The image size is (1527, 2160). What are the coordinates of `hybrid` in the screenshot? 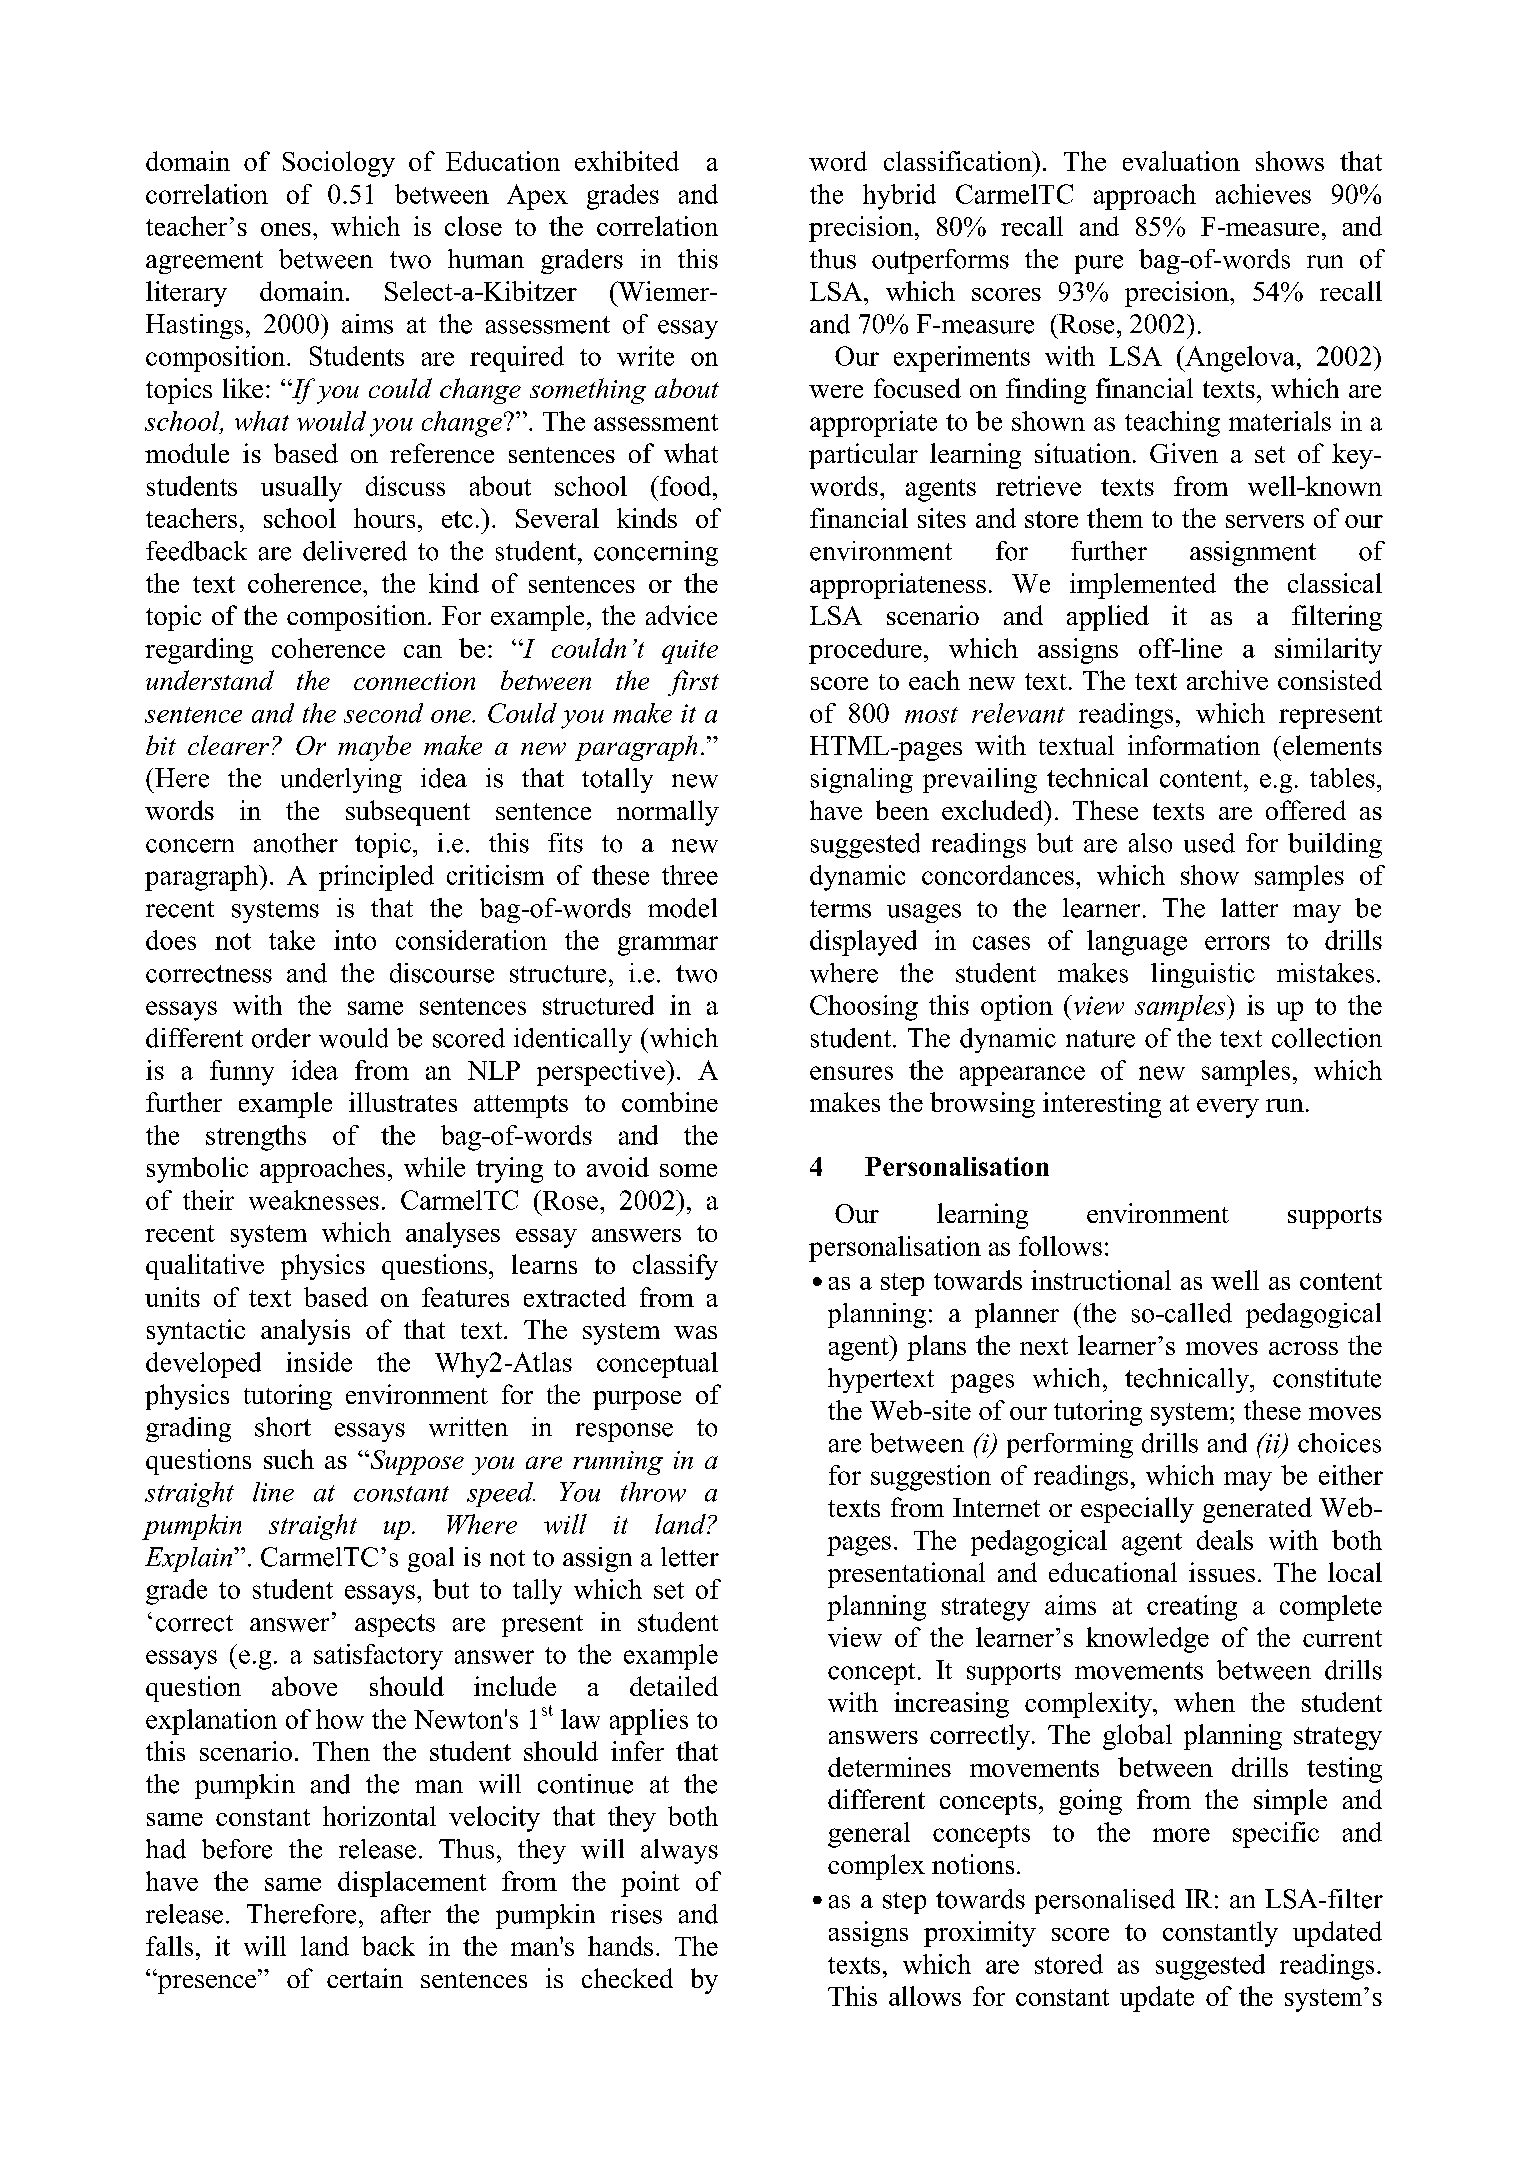 It's located at (899, 197).
